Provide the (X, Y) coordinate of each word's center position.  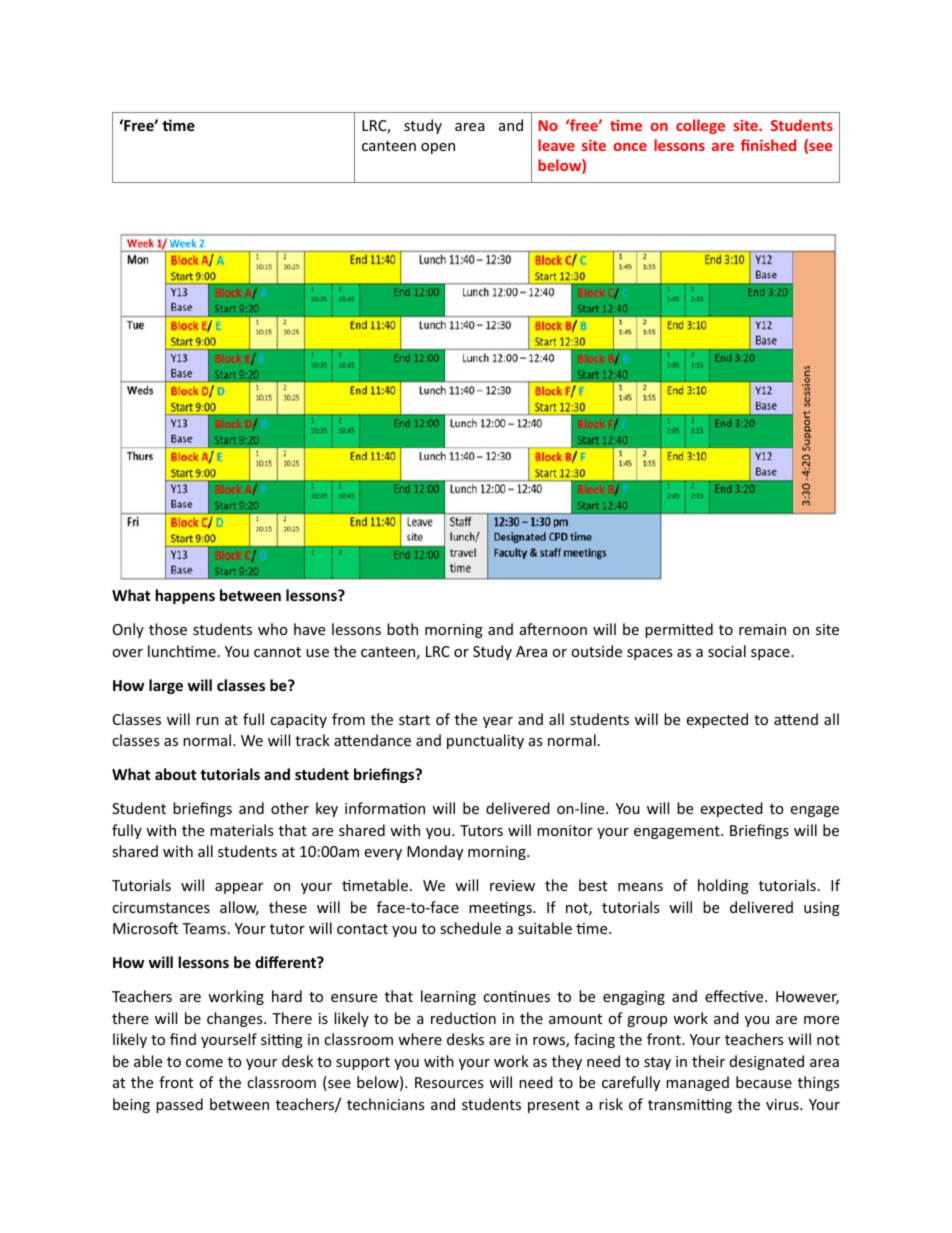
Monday (435, 852)
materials (241, 830)
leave (556, 145)
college (700, 126)
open (438, 148)
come (204, 1063)
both (402, 629)
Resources (449, 1082)
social (727, 651)
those (168, 629)
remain (762, 629)
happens (185, 596)
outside (596, 651)
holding (723, 886)
